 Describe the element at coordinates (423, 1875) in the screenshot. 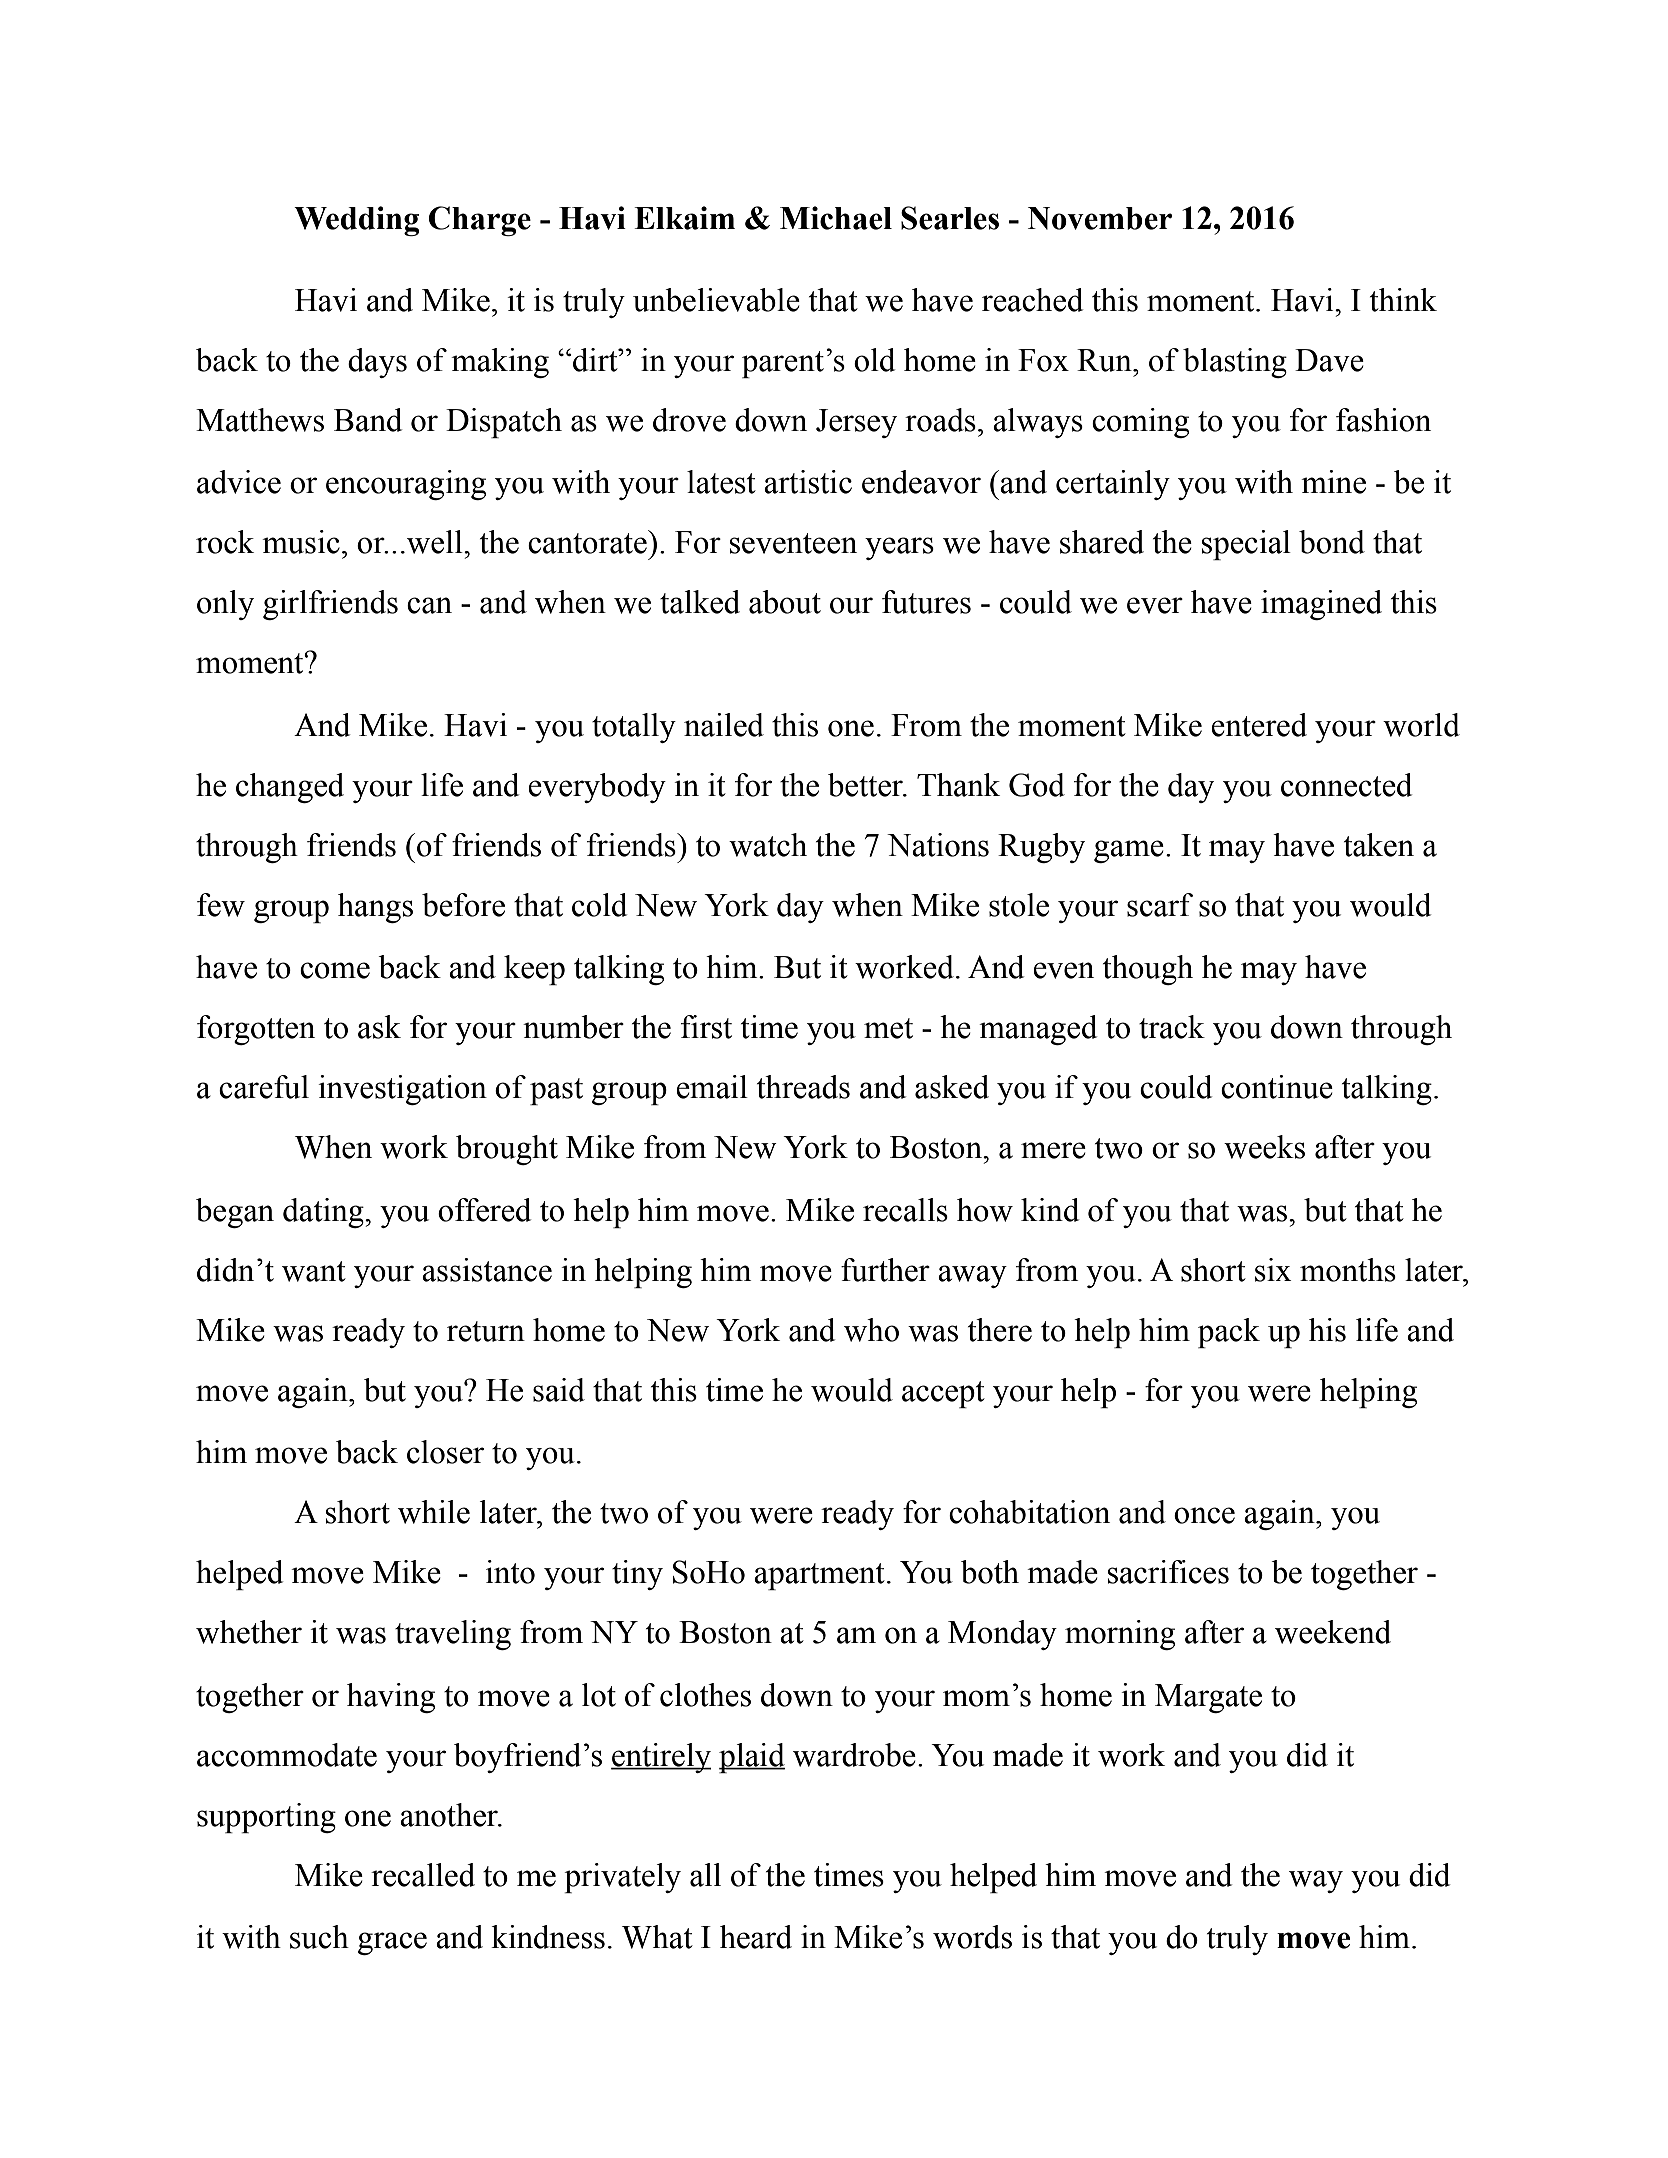

I see `recalled` at that location.
